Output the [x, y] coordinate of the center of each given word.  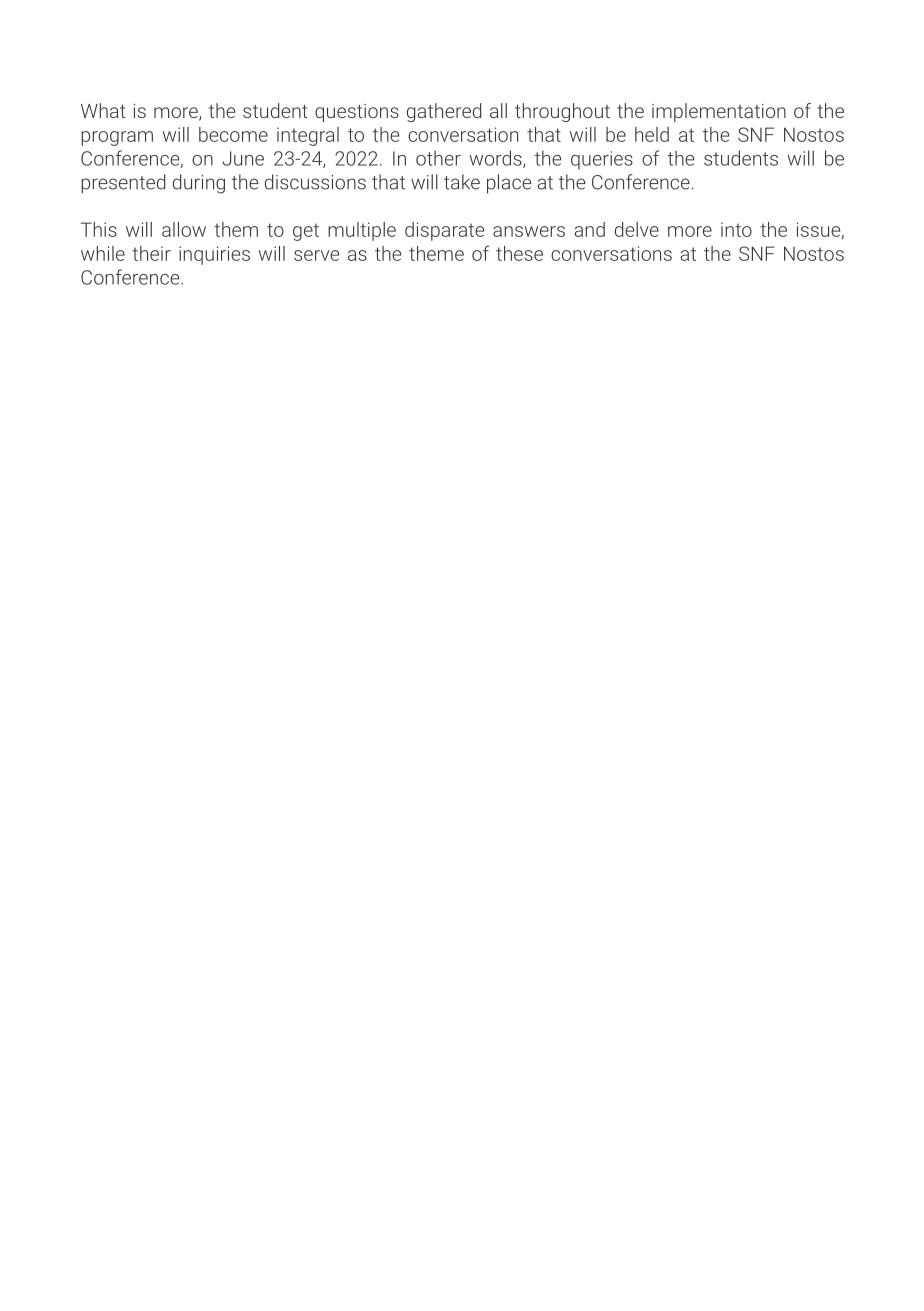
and [590, 229]
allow [184, 229]
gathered [444, 112]
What [103, 110]
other [438, 158]
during [199, 184]
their [151, 253]
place [509, 184]
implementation [719, 112]
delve [637, 229]
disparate [444, 231]
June [243, 158]
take [462, 182]
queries [602, 160]
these [519, 253]
